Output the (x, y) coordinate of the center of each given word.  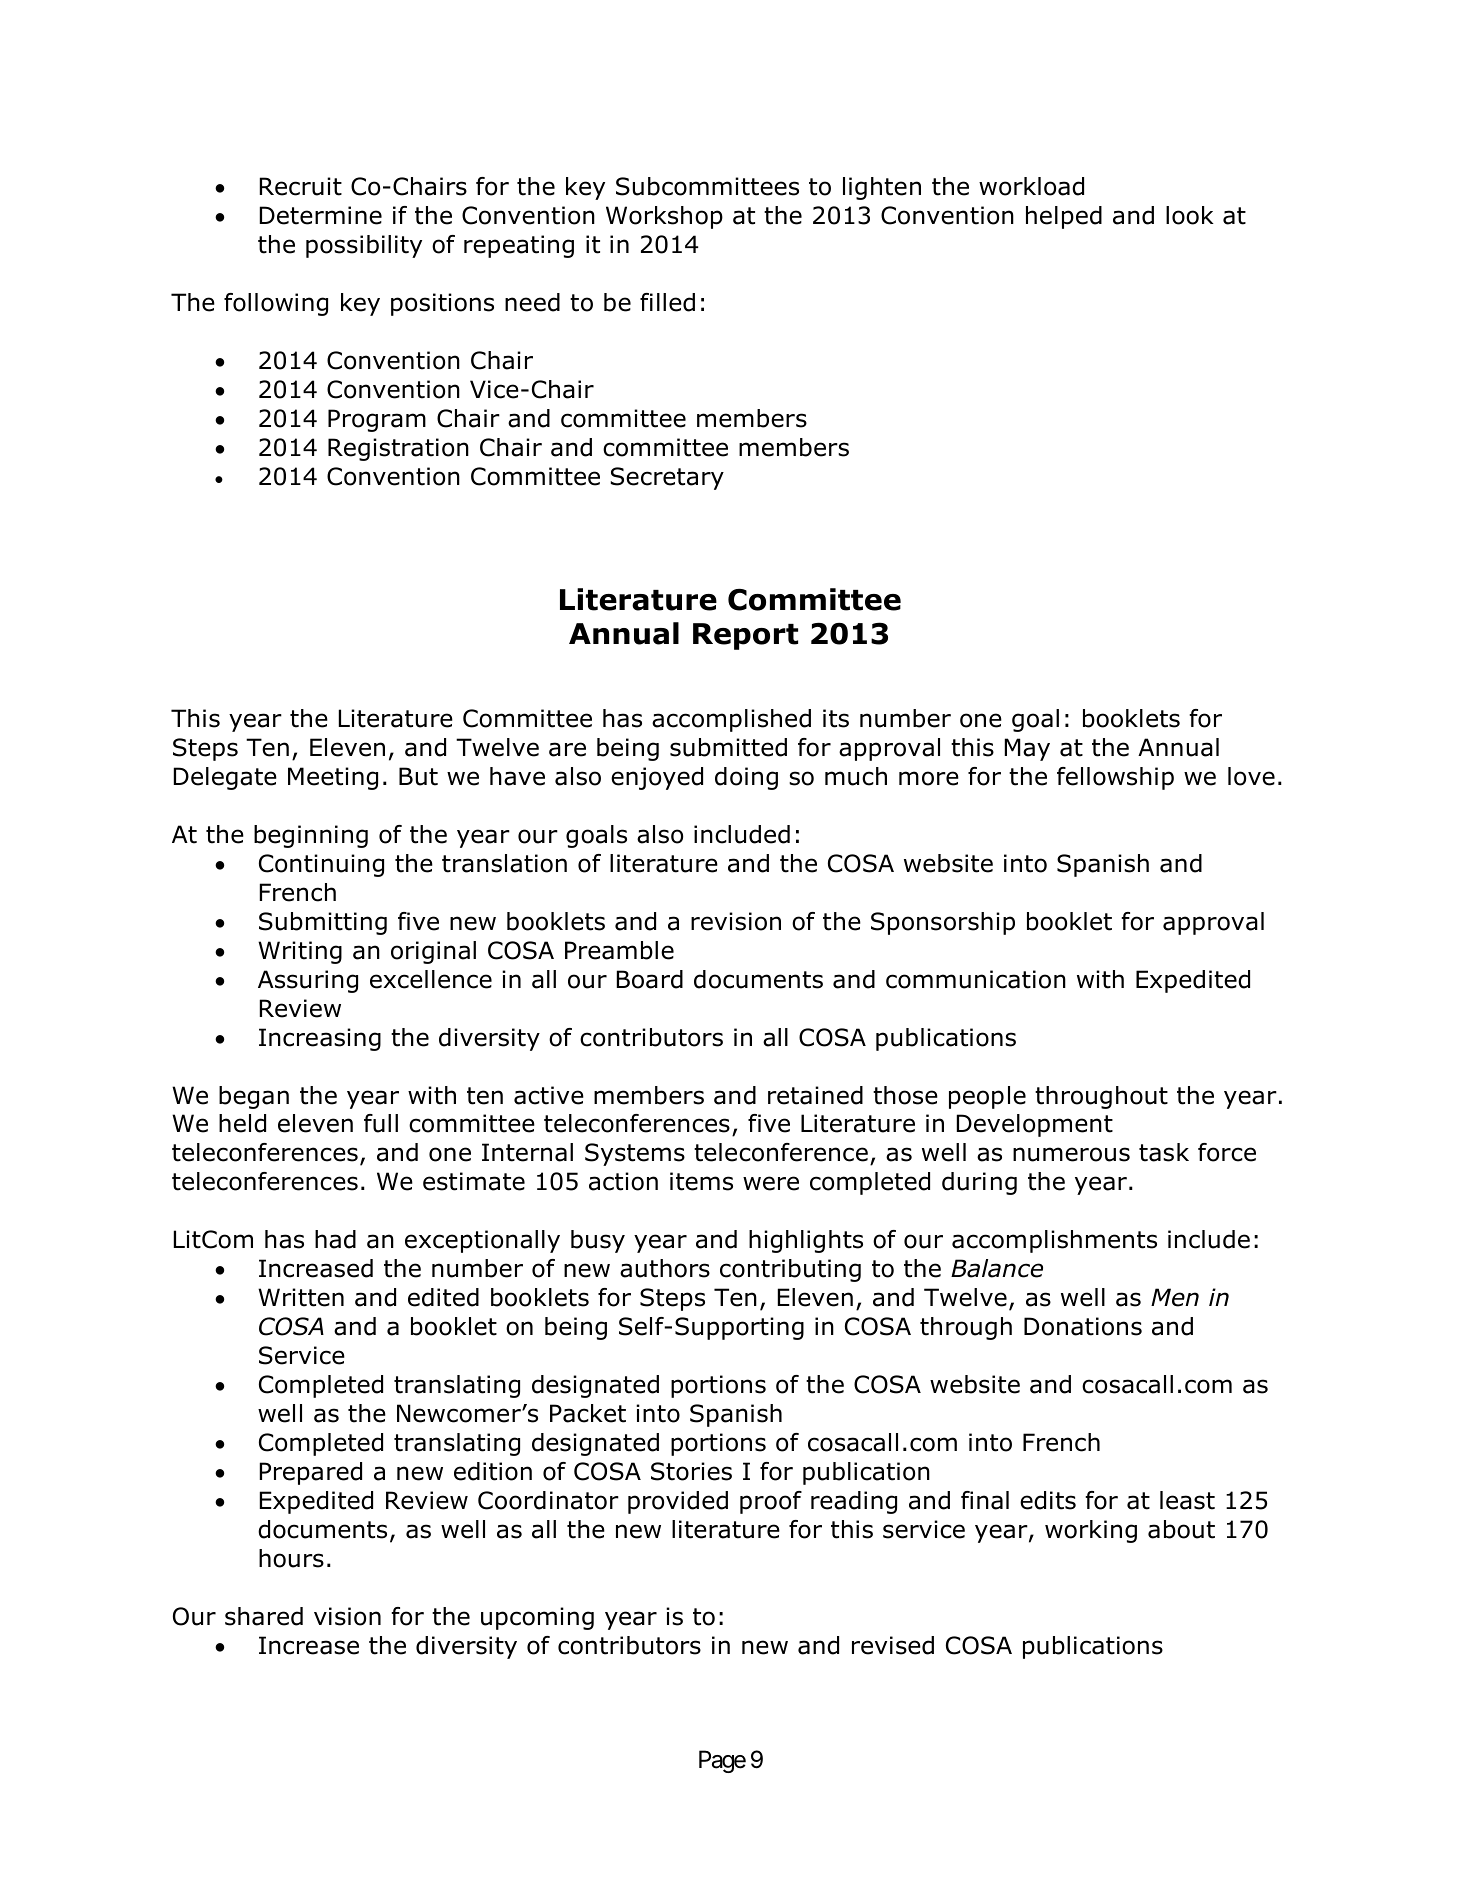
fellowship (1115, 778)
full (381, 1123)
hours (291, 1558)
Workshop (664, 217)
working (1091, 1531)
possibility (364, 246)
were (771, 1183)
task (1164, 1152)
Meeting (333, 778)
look (1190, 215)
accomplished (731, 720)
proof (771, 1502)
